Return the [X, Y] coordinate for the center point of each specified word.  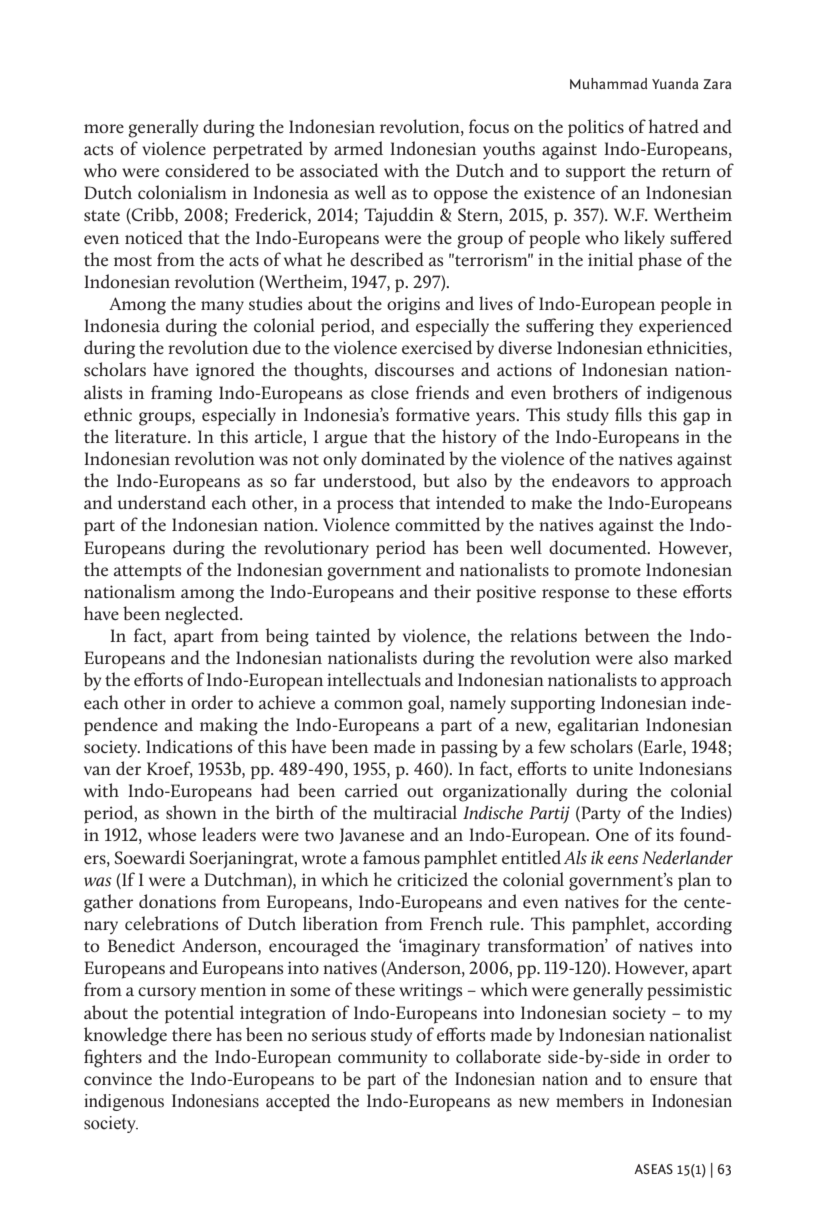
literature [152, 436]
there [192, 1034]
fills [628, 414]
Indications [189, 746]
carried [371, 790]
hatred [673, 126]
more [104, 128]
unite [613, 768]
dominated [403, 458]
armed [358, 148]
